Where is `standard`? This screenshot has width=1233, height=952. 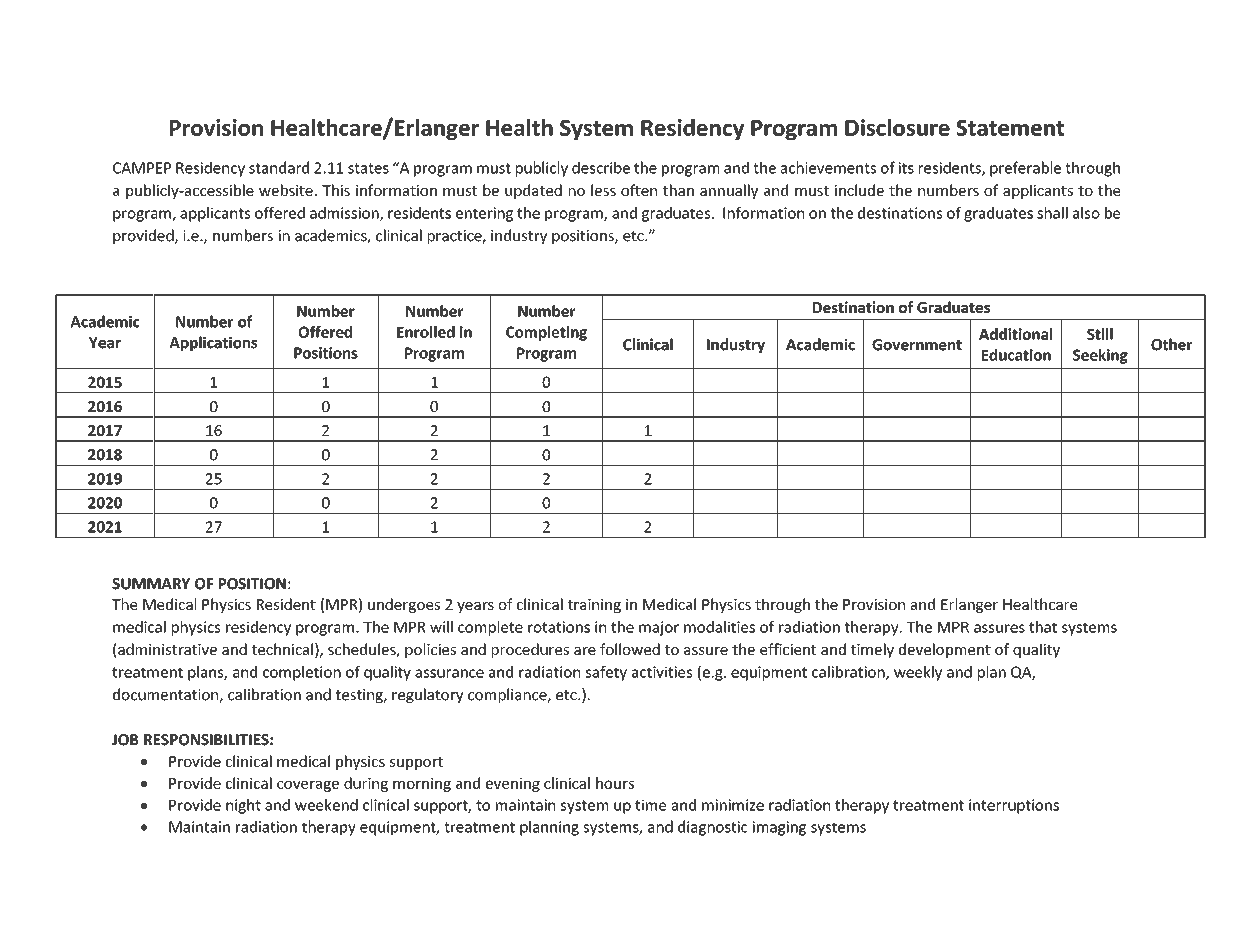 standard is located at coordinates (279, 167).
